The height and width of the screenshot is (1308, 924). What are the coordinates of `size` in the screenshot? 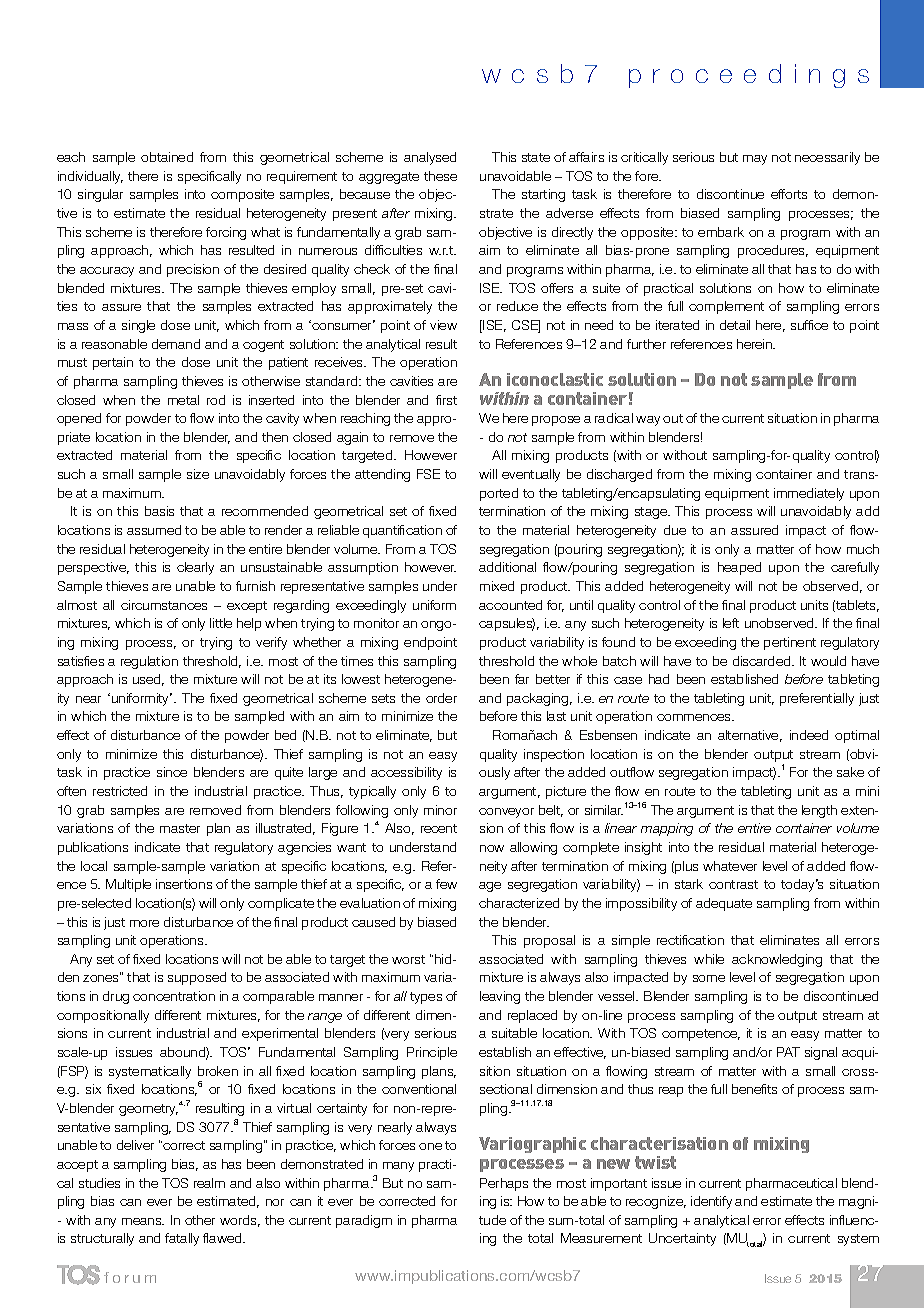 It's located at (198, 474).
